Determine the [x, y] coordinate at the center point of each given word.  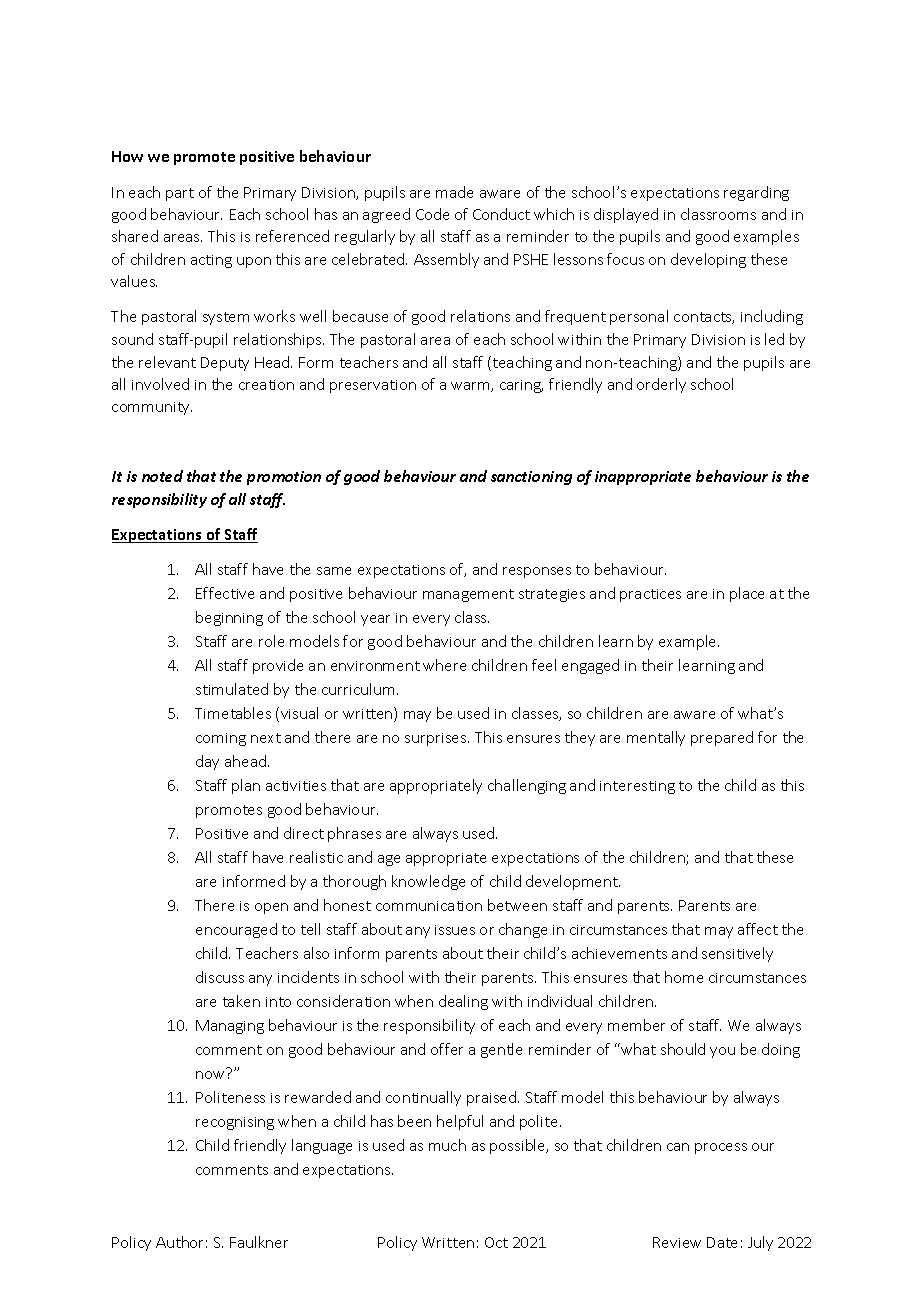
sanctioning [531, 478]
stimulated [232, 689]
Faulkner [259, 1242]
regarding [756, 193]
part [180, 194]
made [454, 192]
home [684, 977]
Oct [496, 1242]
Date [722, 1242]
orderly [661, 385]
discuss [220, 977]
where [444, 665]
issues [455, 930]
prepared [722, 738]
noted [162, 476]
